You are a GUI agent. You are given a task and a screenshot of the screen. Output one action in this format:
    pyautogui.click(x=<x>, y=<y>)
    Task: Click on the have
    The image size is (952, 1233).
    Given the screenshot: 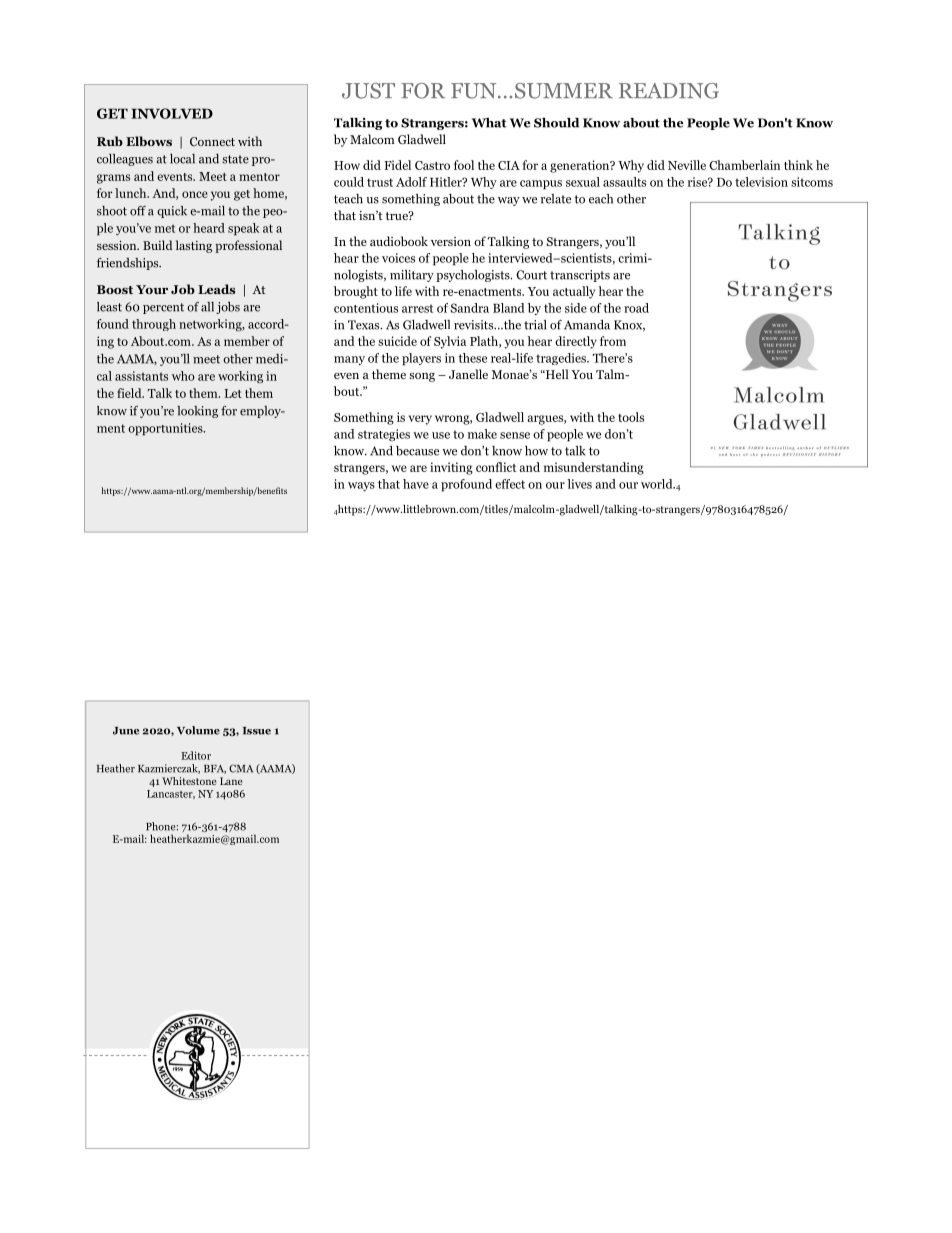 What is the action you would take?
    pyautogui.click(x=416, y=484)
